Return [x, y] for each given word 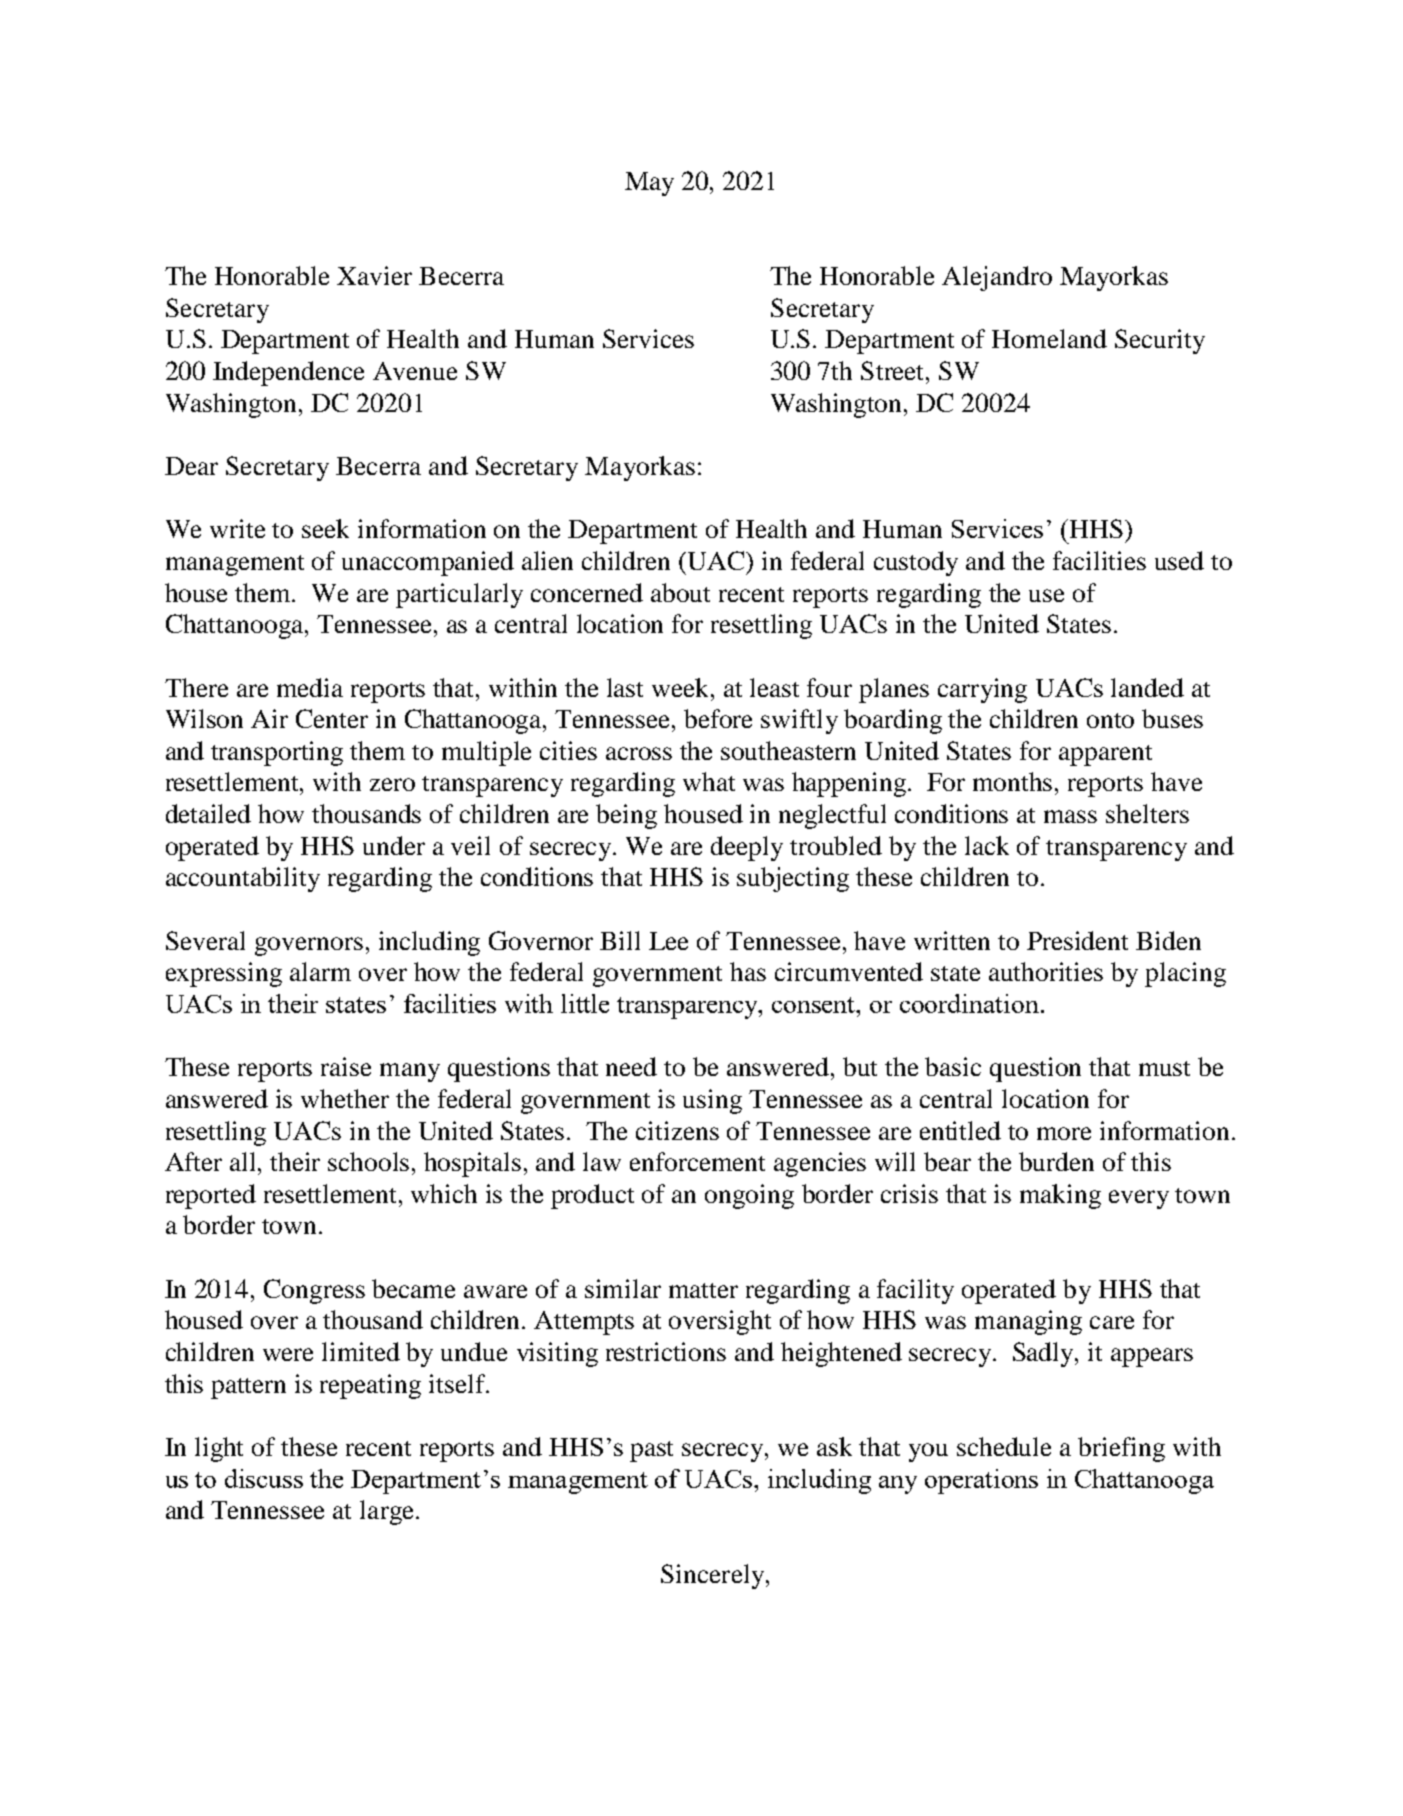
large [388, 1512]
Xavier [374, 275]
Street [894, 370]
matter [703, 1290]
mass [1070, 816]
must [1164, 1068]
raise [346, 1066]
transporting [277, 753]
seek [325, 528]
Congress [314, 1291]
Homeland [1049, 338]
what [709, 781]
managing [1028, 1322]
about [680, 592]
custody [916, 563]
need [631, 1066]
